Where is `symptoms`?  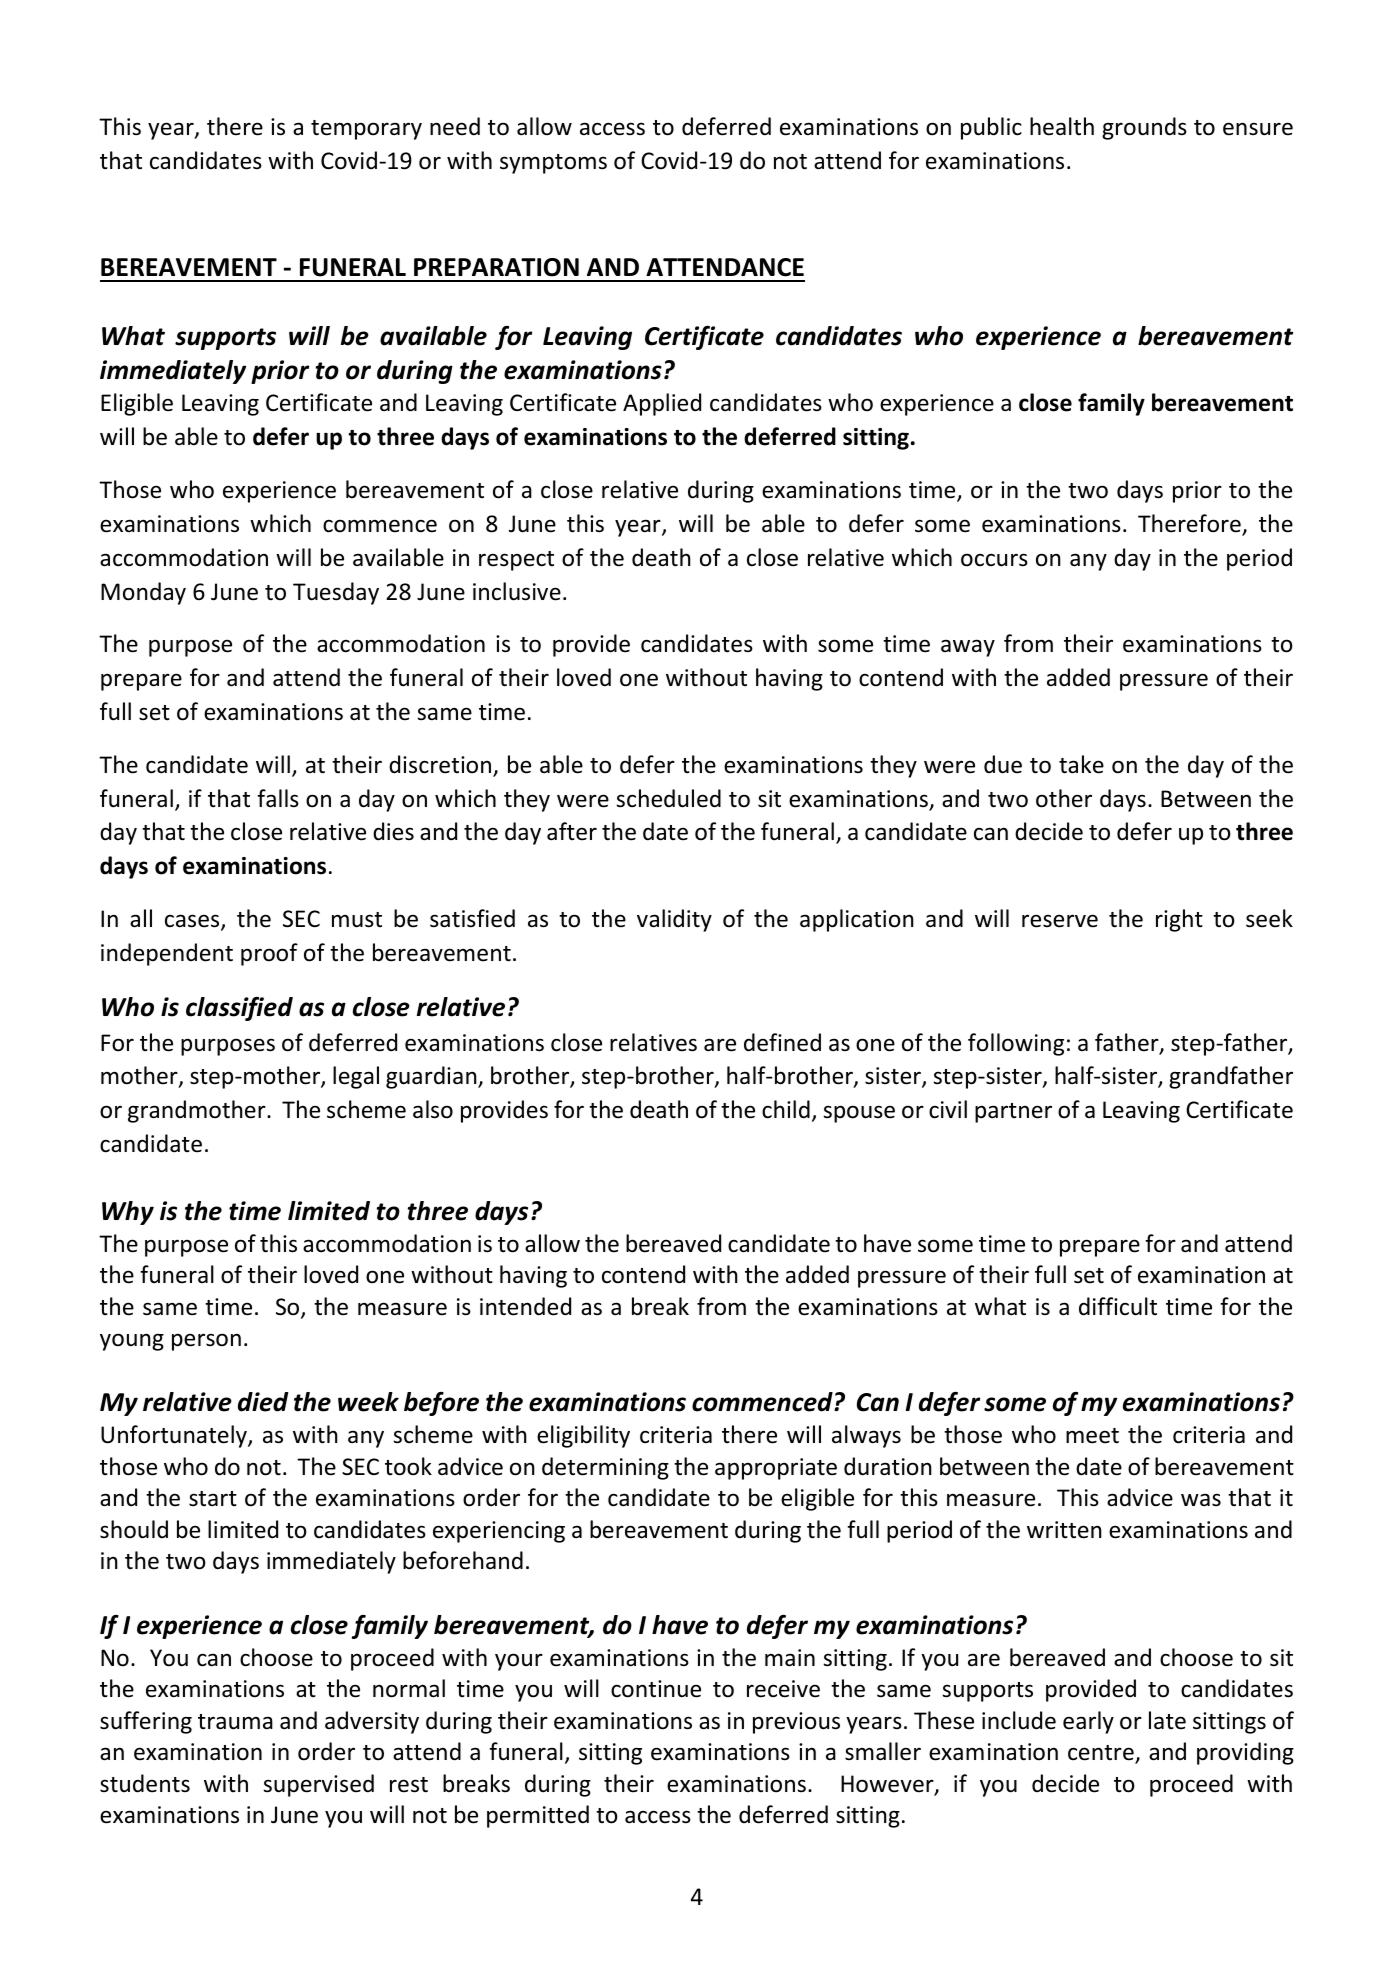
symptoms is located at coordinates (553, 164).
